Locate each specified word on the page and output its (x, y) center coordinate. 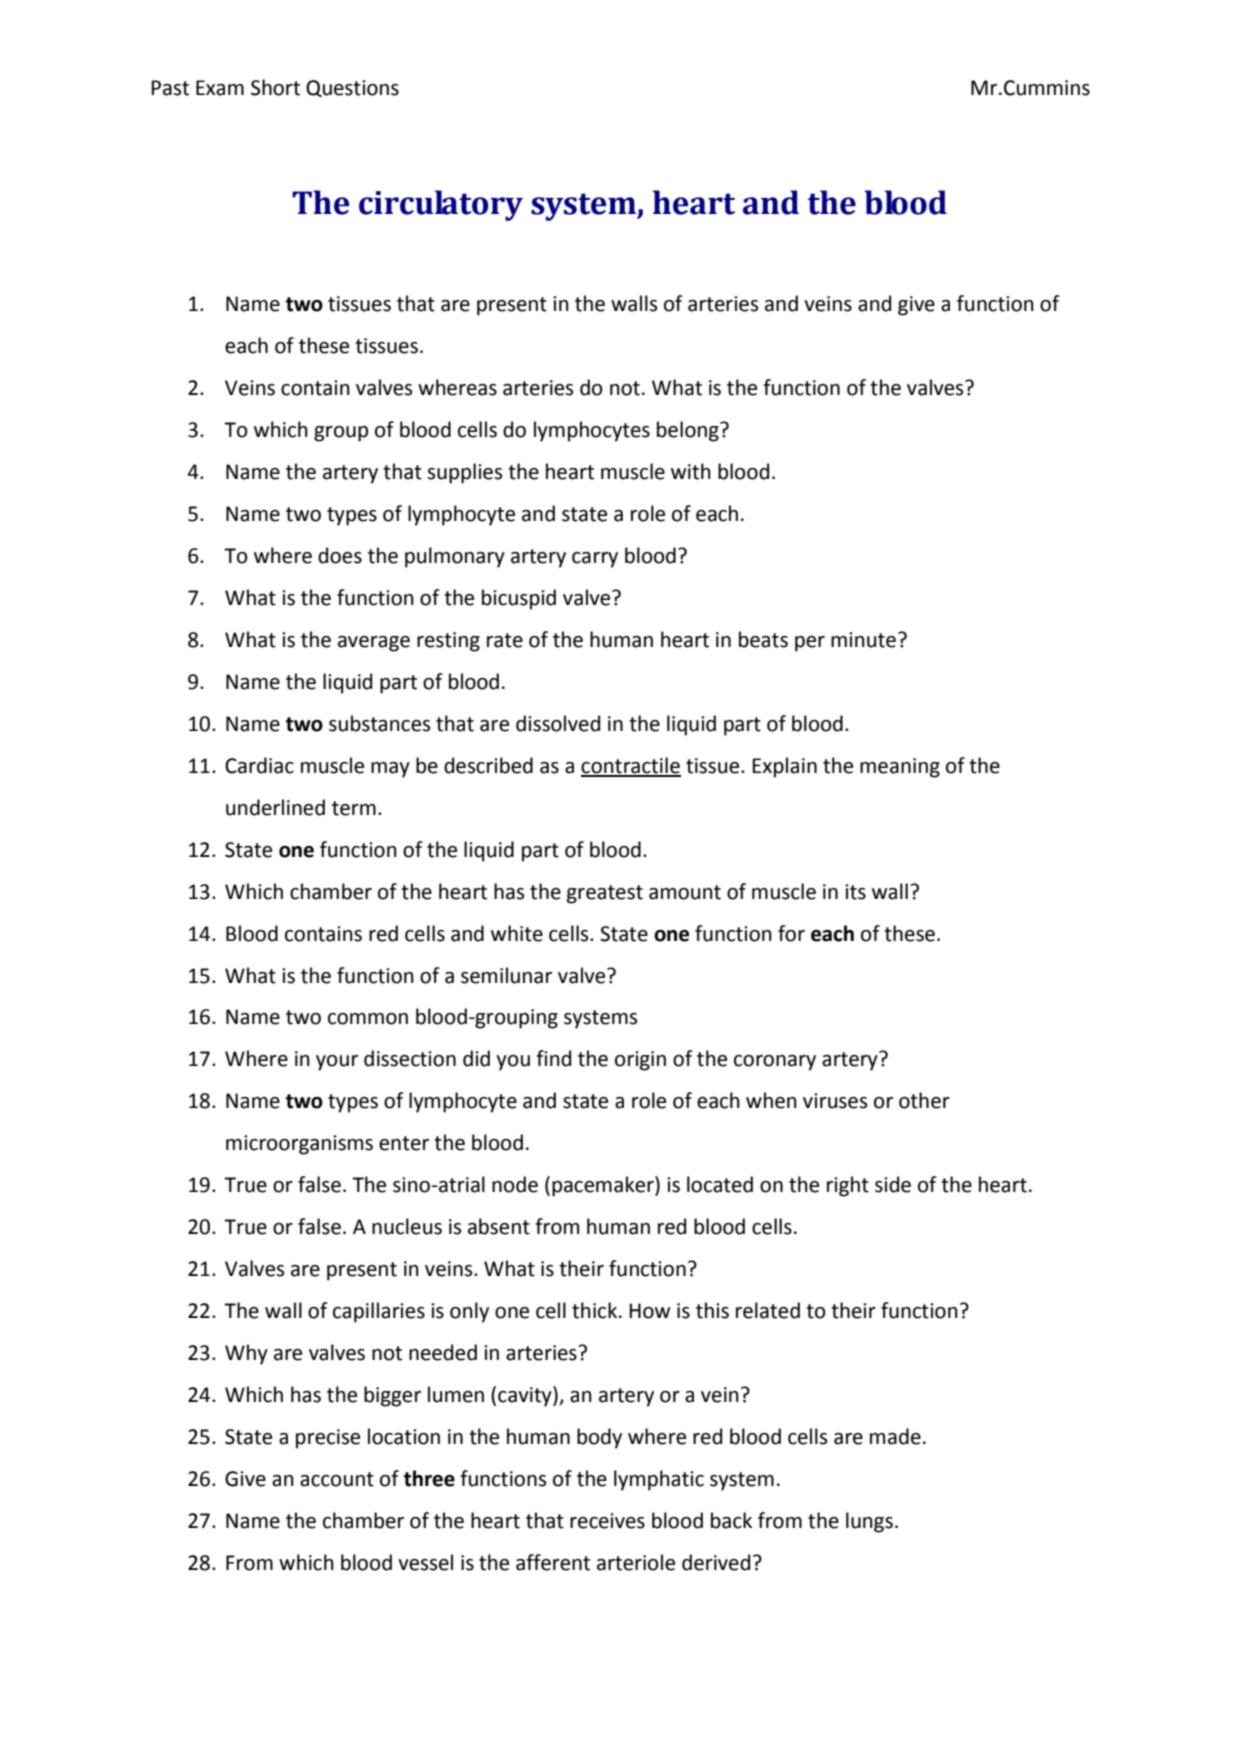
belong (689, 431)
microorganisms (299, 1145)
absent (499, 1226)
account (337, 1479)
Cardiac (259, 765)
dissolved (558, 723)
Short (275, 87)
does (340, 555)
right (848, 1186)
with (691, 471)
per (810, 644)
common (368, 1019)
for (791, 933)
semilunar (506, 975)
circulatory (441, 205)
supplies (464, 473)
